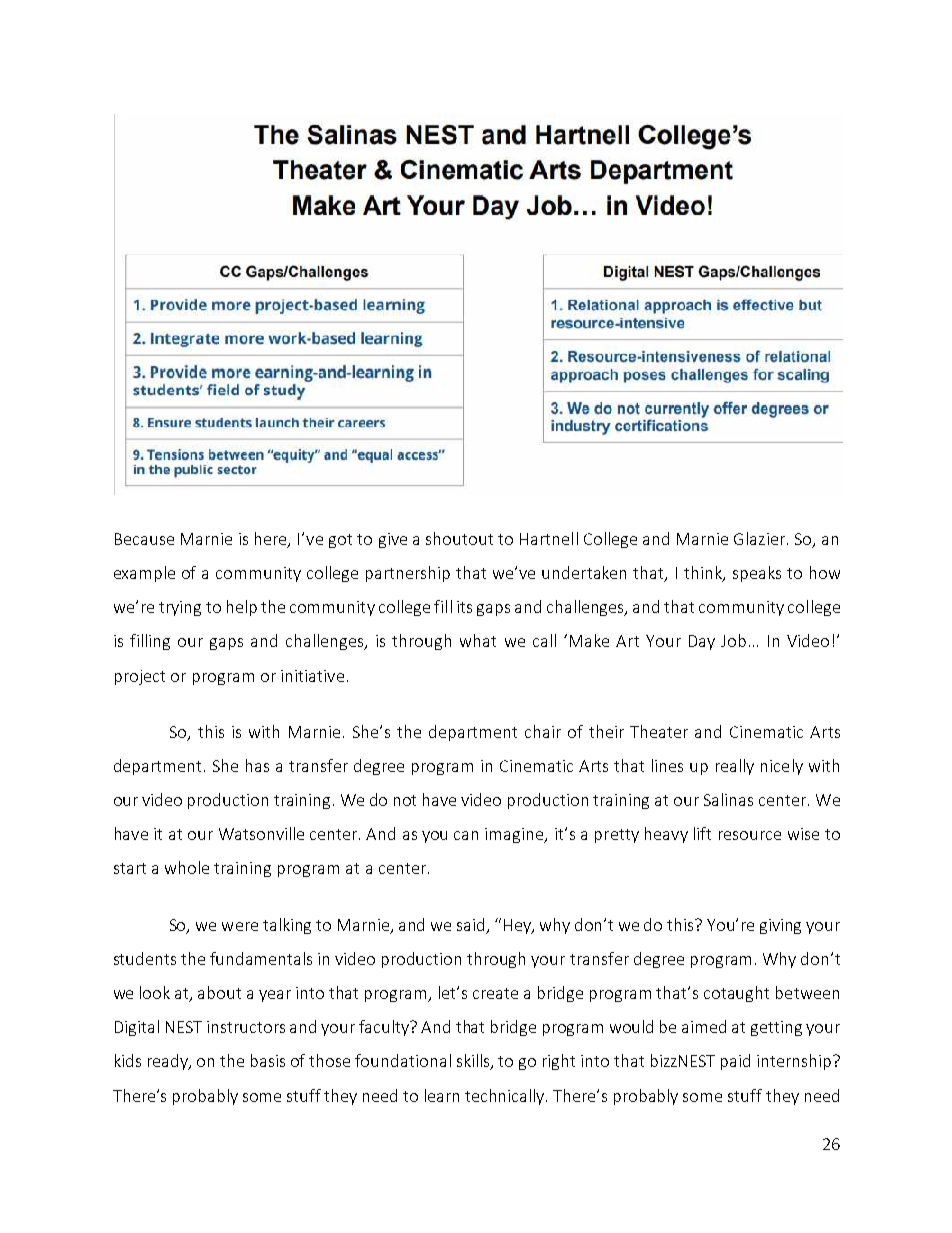 The image size is (952, 1233). What do you see at coordinates (144, 539) in the page?
I see `Because` at bounding box center [144, 539].
